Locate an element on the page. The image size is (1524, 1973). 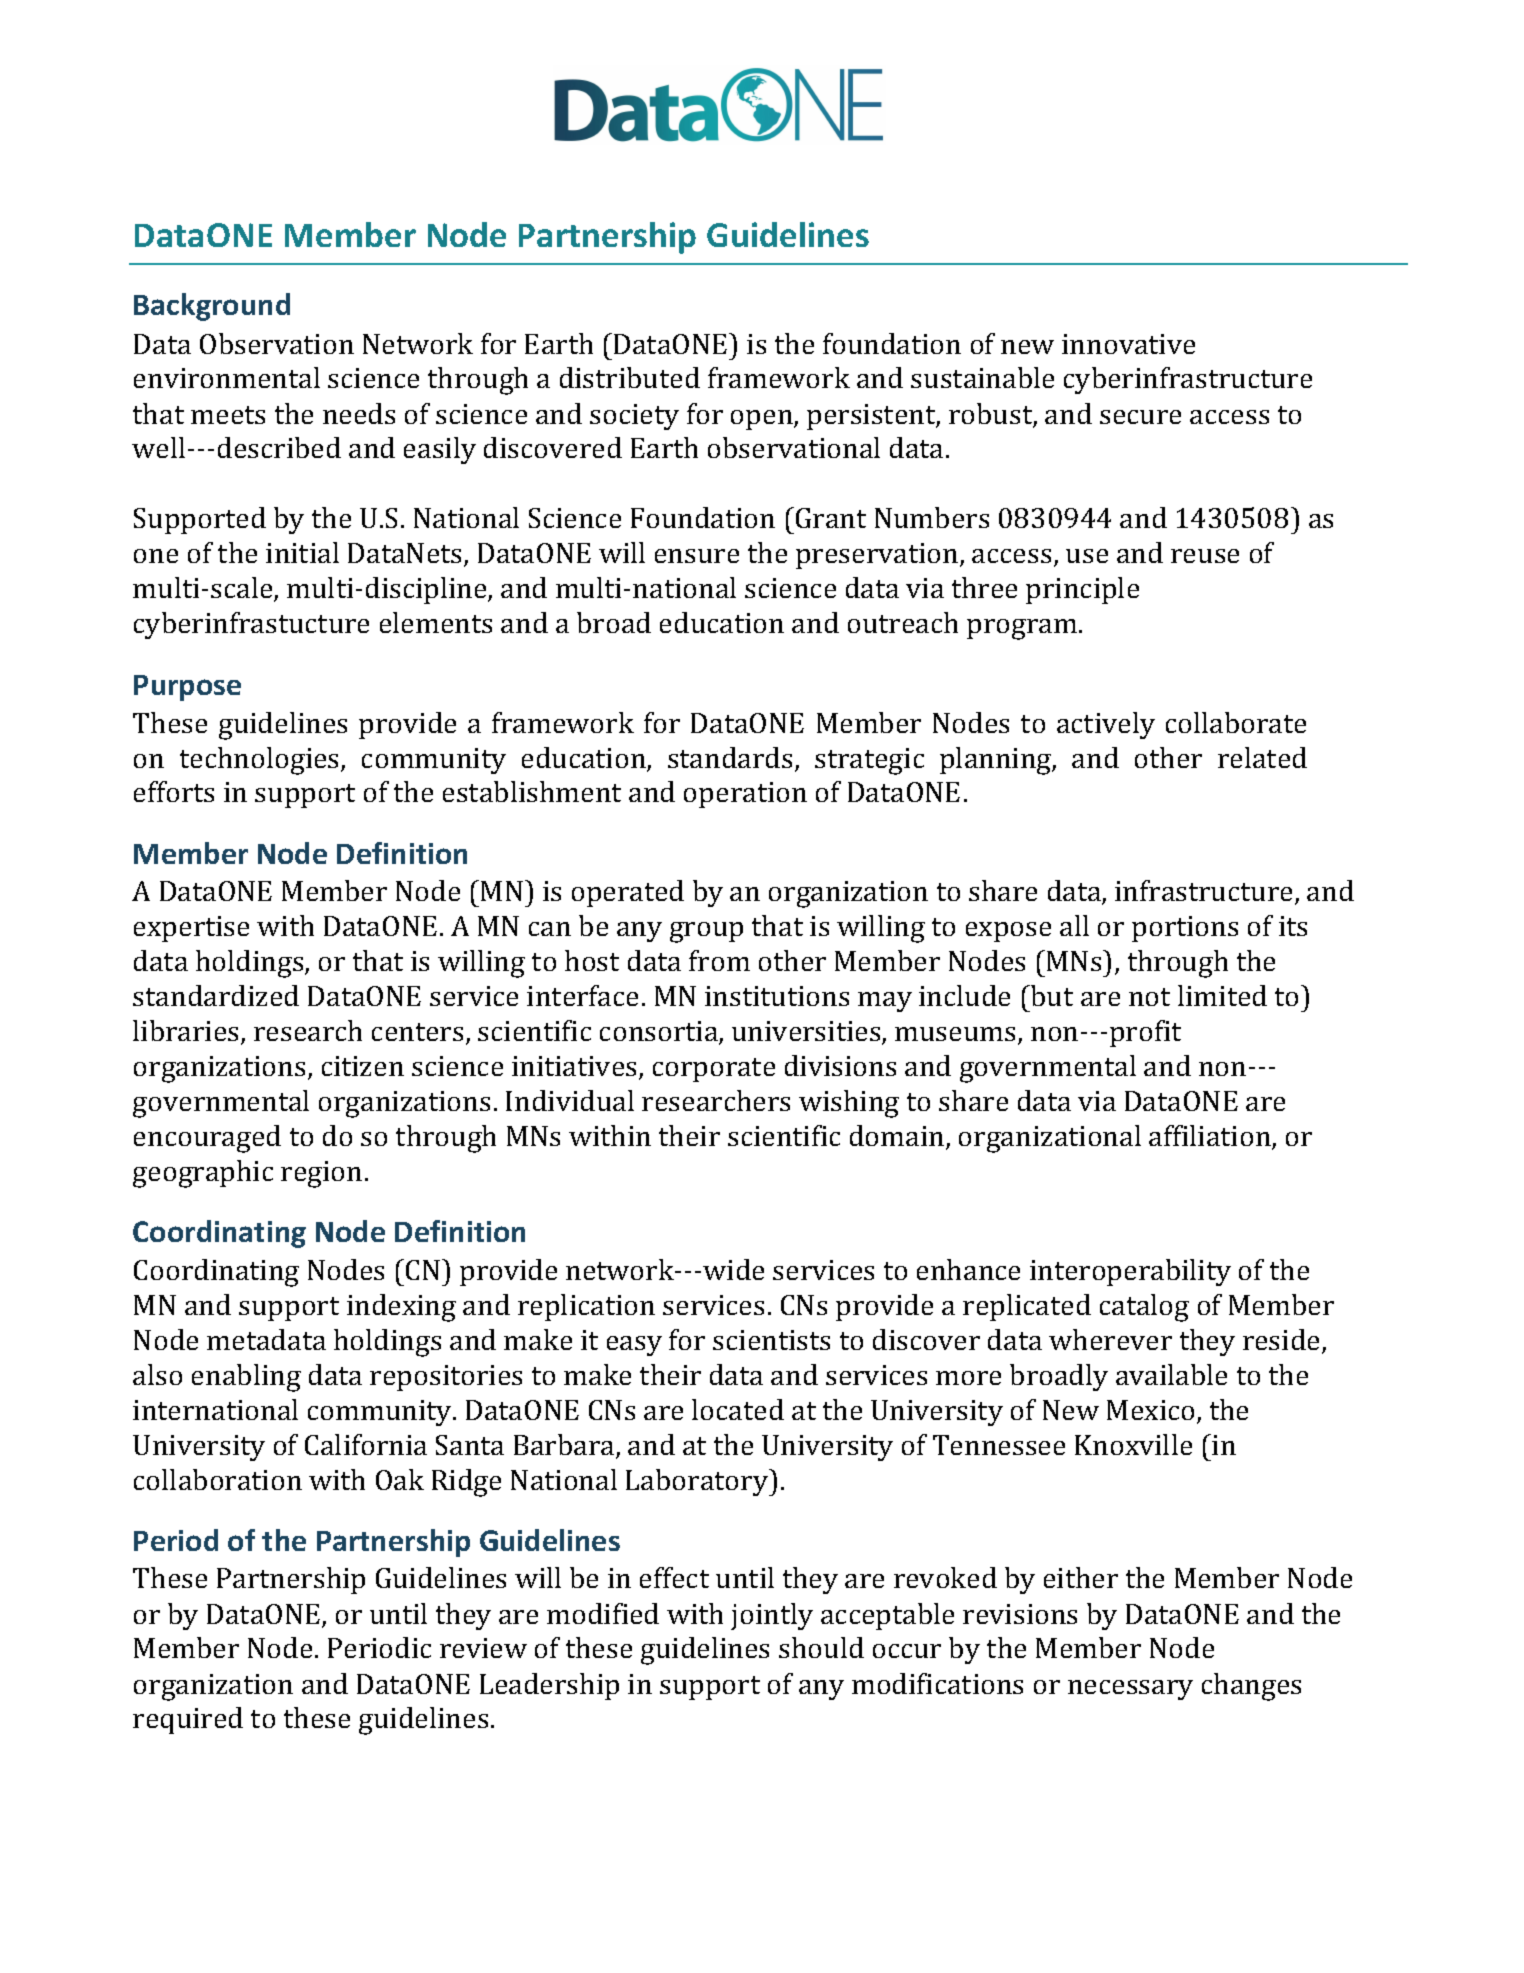
operation is located at coordinates (745, 795).
